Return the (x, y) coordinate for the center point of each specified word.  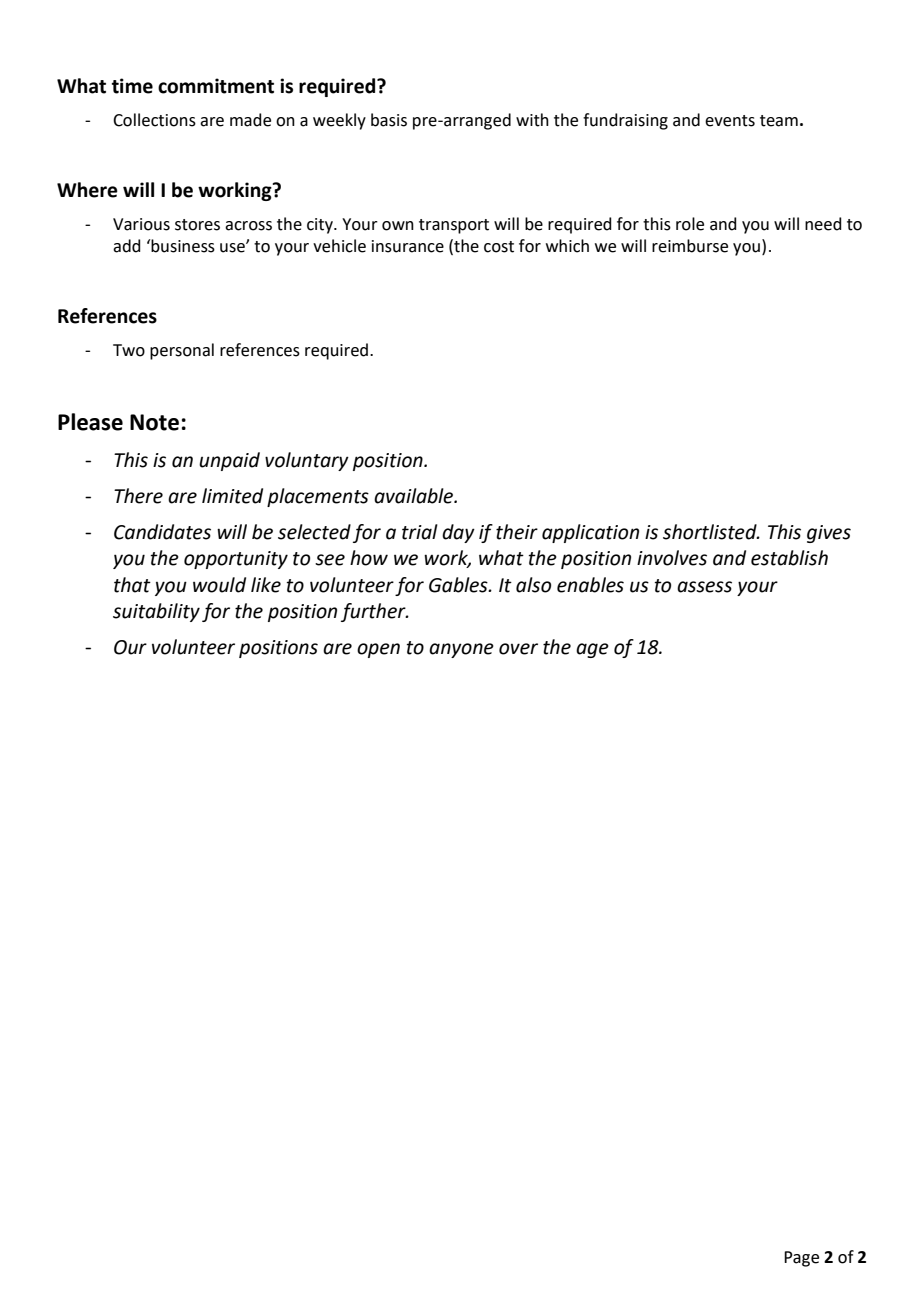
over (518, 649)
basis (389, 120)
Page (801, 1259)
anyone (461, 650)
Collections (154, 120)
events (730, 121)
